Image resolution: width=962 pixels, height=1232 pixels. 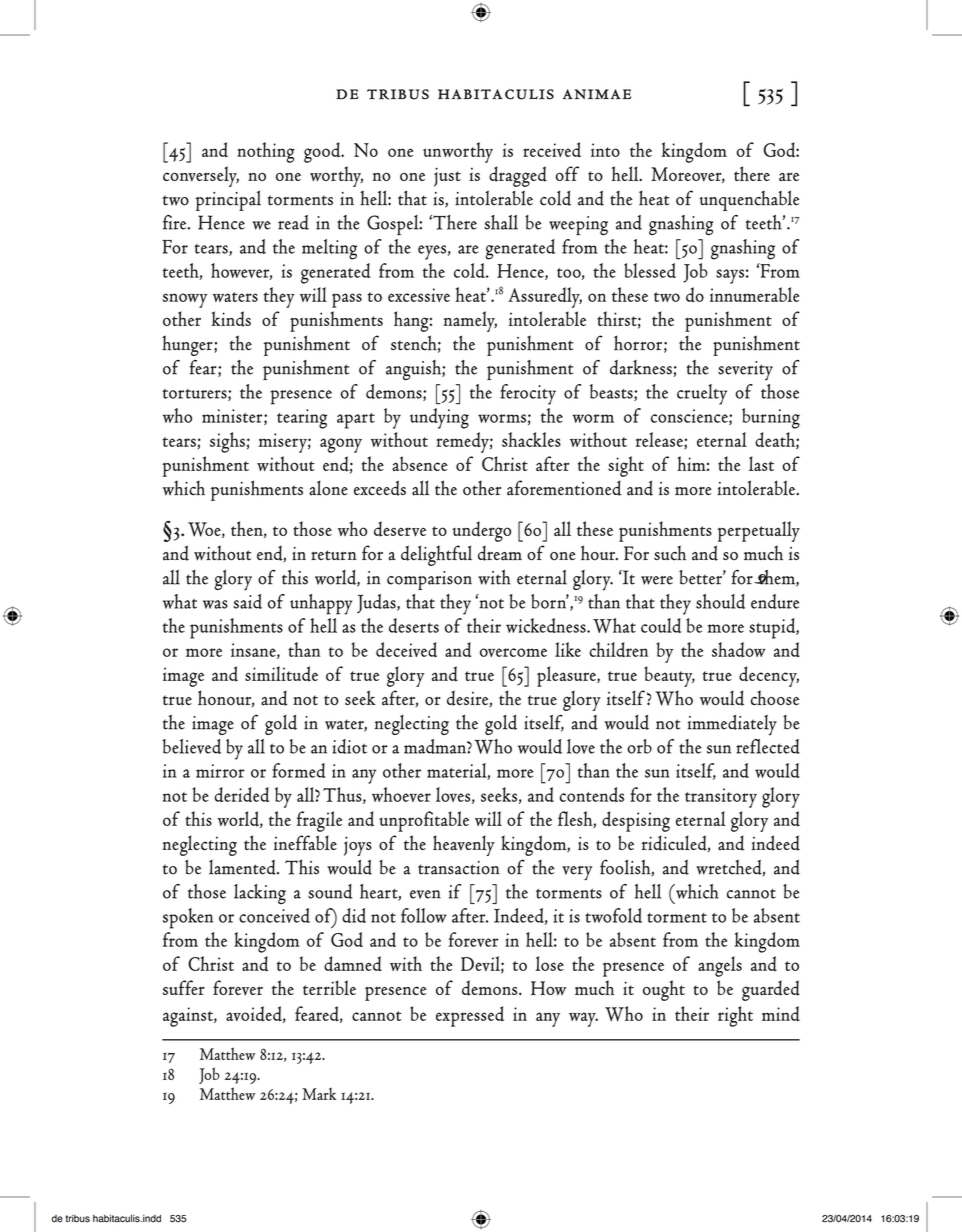 What do you see at coordinates (319, 1093) in the page?
I see `Mark` at bounding box center [319, 1093].
